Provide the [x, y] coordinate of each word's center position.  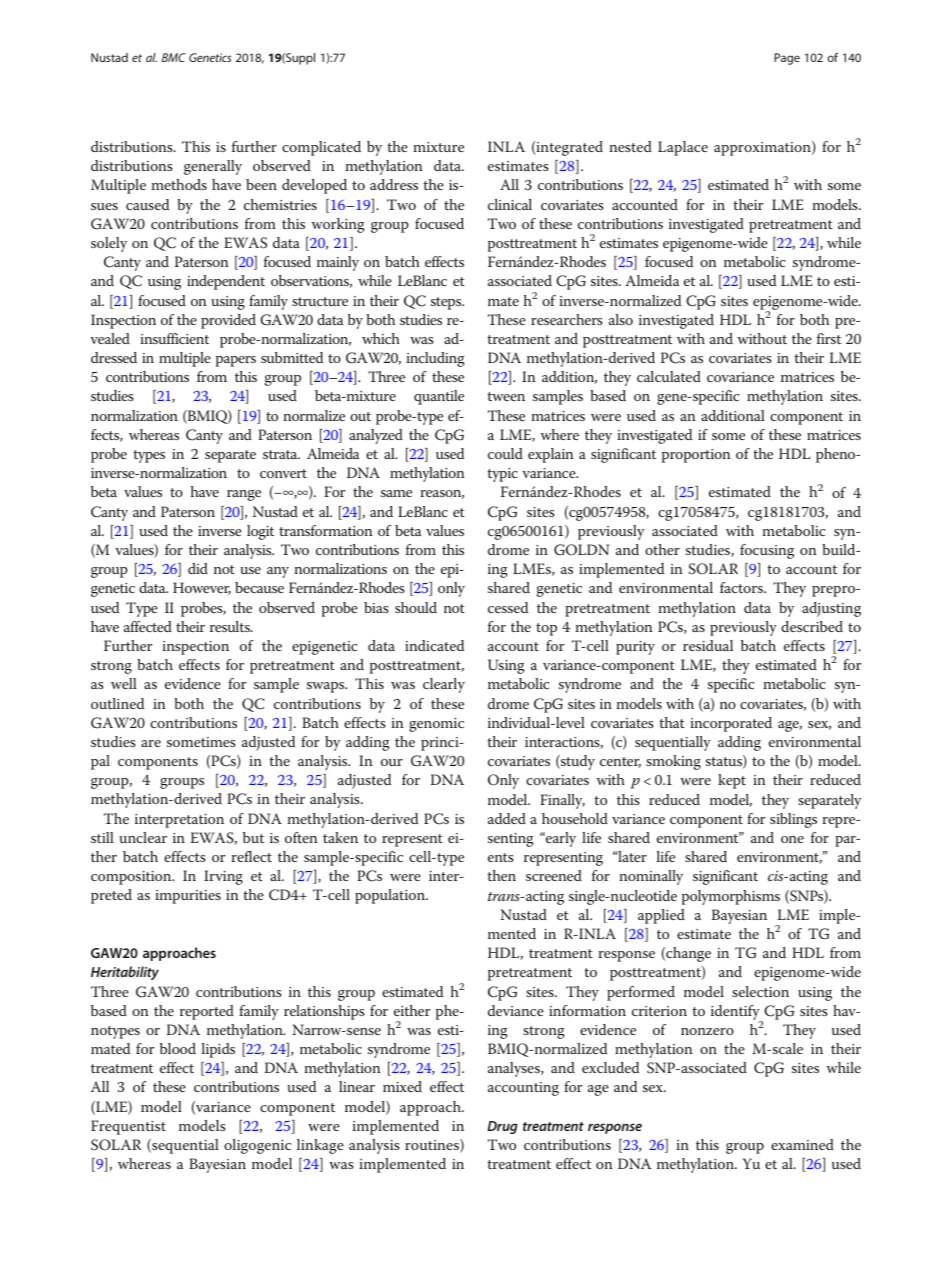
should [416, 607]
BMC [174, 57]
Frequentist [128, 1127]
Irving [223, 877]
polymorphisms [731, 897]
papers [236, 361]
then [501, 875]
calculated [669, 376]
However [202, 588]
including [435, 359]
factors [742, 587]
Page [787, 59]
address [394, 184]
